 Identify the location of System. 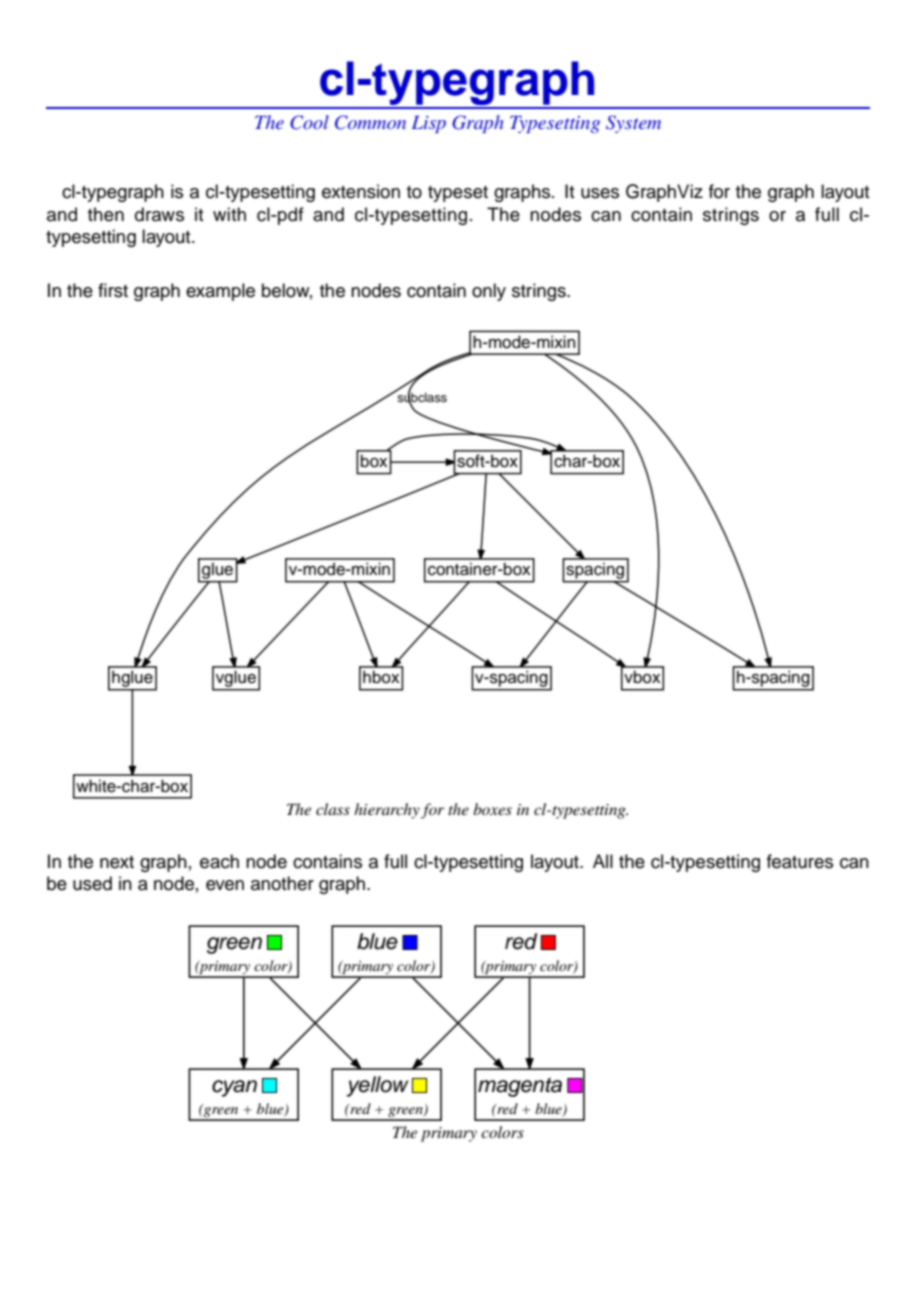
(633, 124).
